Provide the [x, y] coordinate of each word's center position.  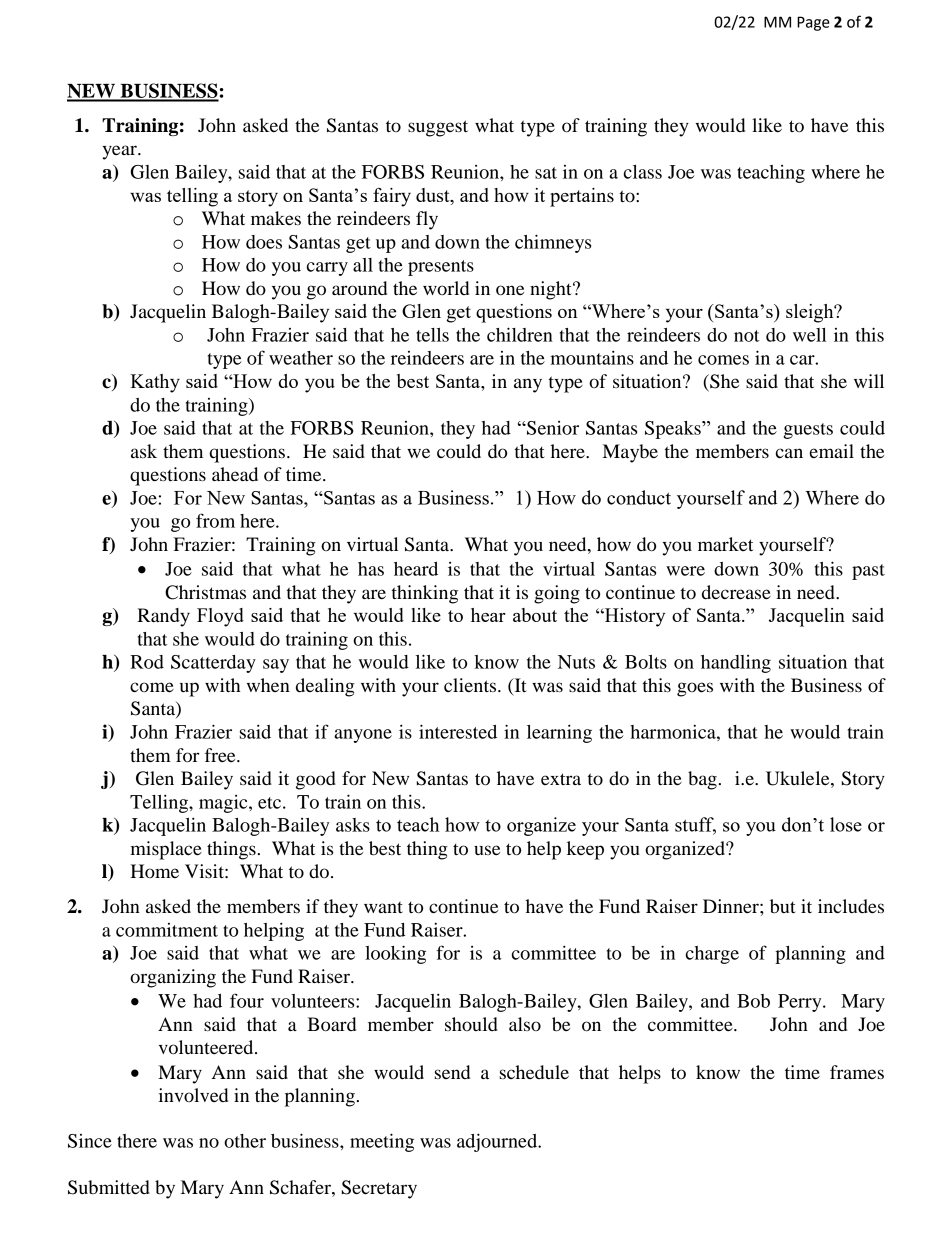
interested [458, 731]
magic [224, 804]
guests [808, 431]
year [120, 152]
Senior [552, 428]
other [245, 1141]
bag [702, 780]
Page [813, 23]
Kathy [155, 383]
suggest [438, 128]
